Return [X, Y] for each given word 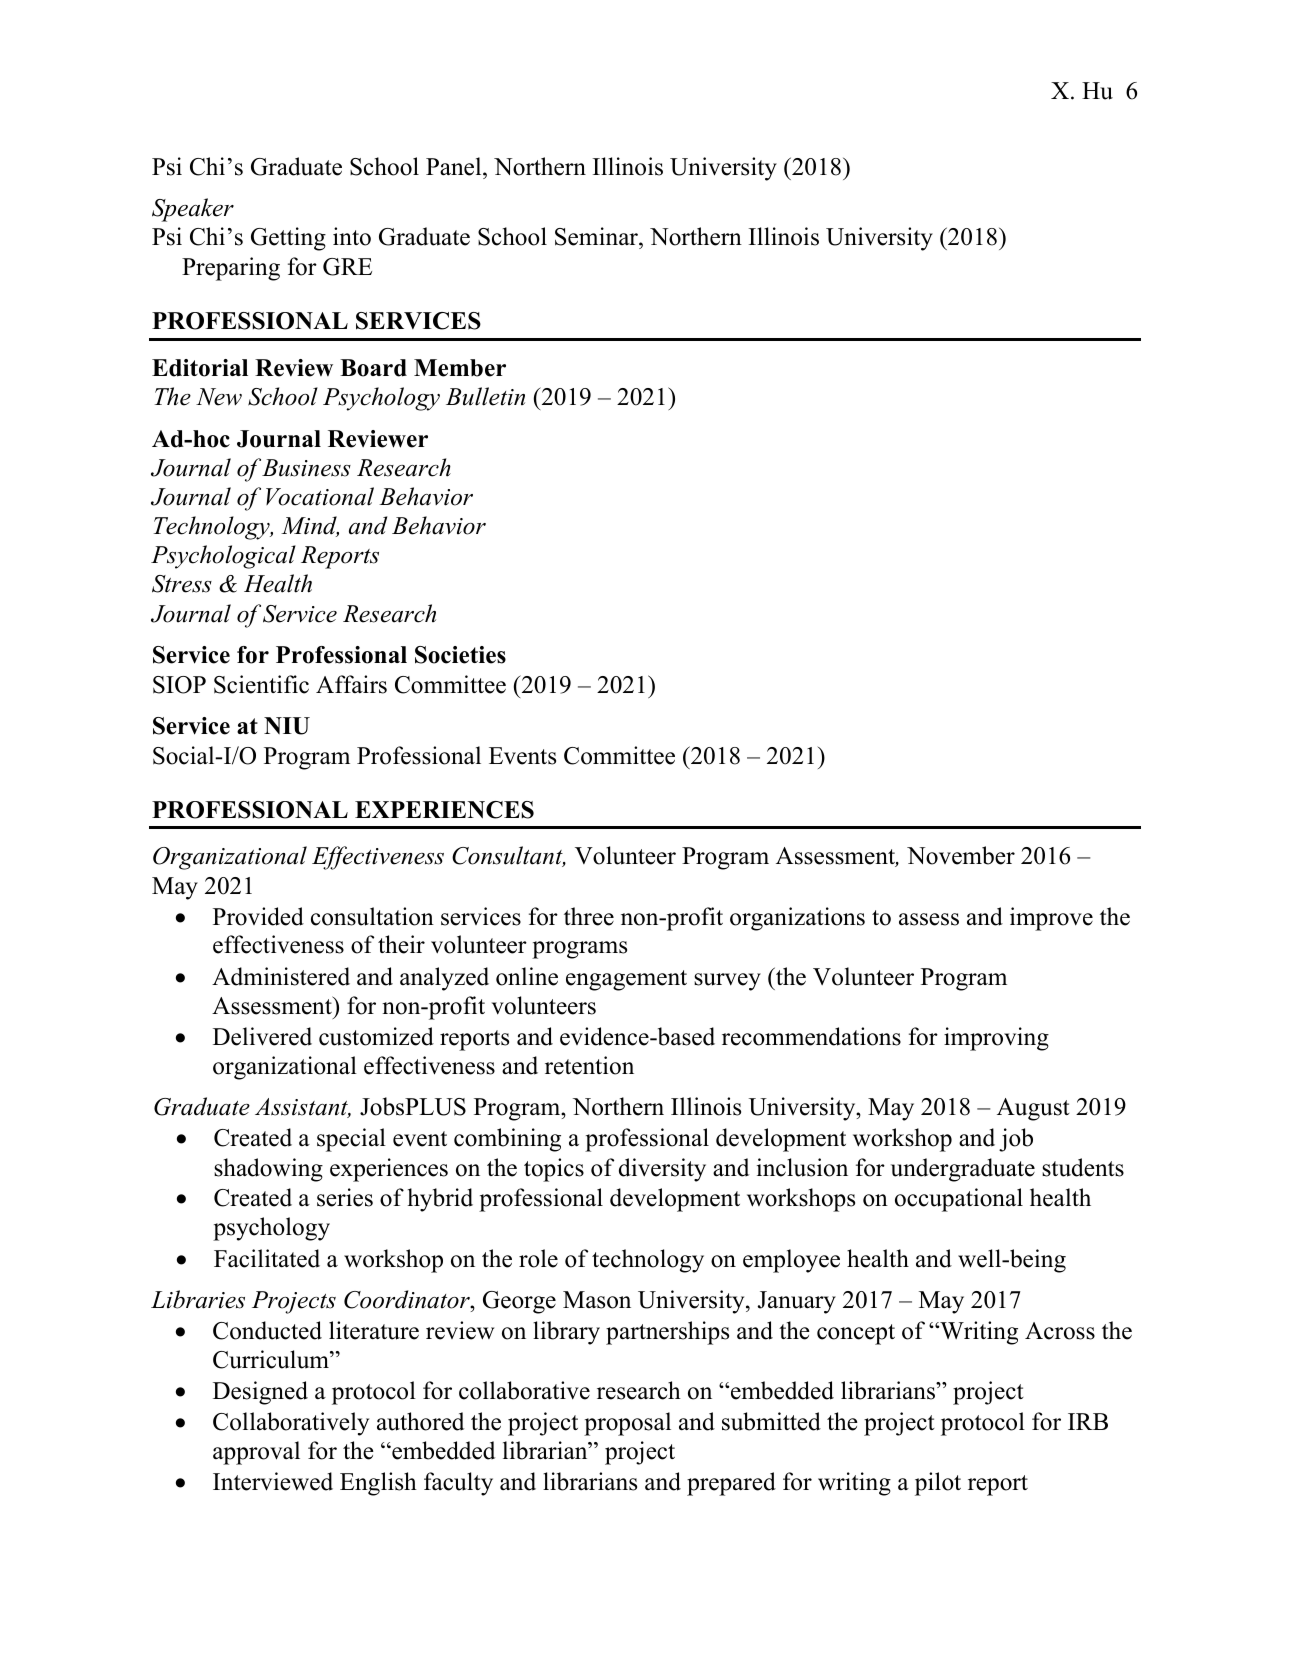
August [1033, 1109]
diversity [662, 1170]
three [589, 916]
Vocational [320, 496]
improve [1051, 919]
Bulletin [485, 396]
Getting [288, 239]
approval [256, 1453]
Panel [455, 166]
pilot [938, 1484]
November [961, 855]
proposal [627, 1424]
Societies [460, 655]
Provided [258, 916]
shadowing [268, 1170]
